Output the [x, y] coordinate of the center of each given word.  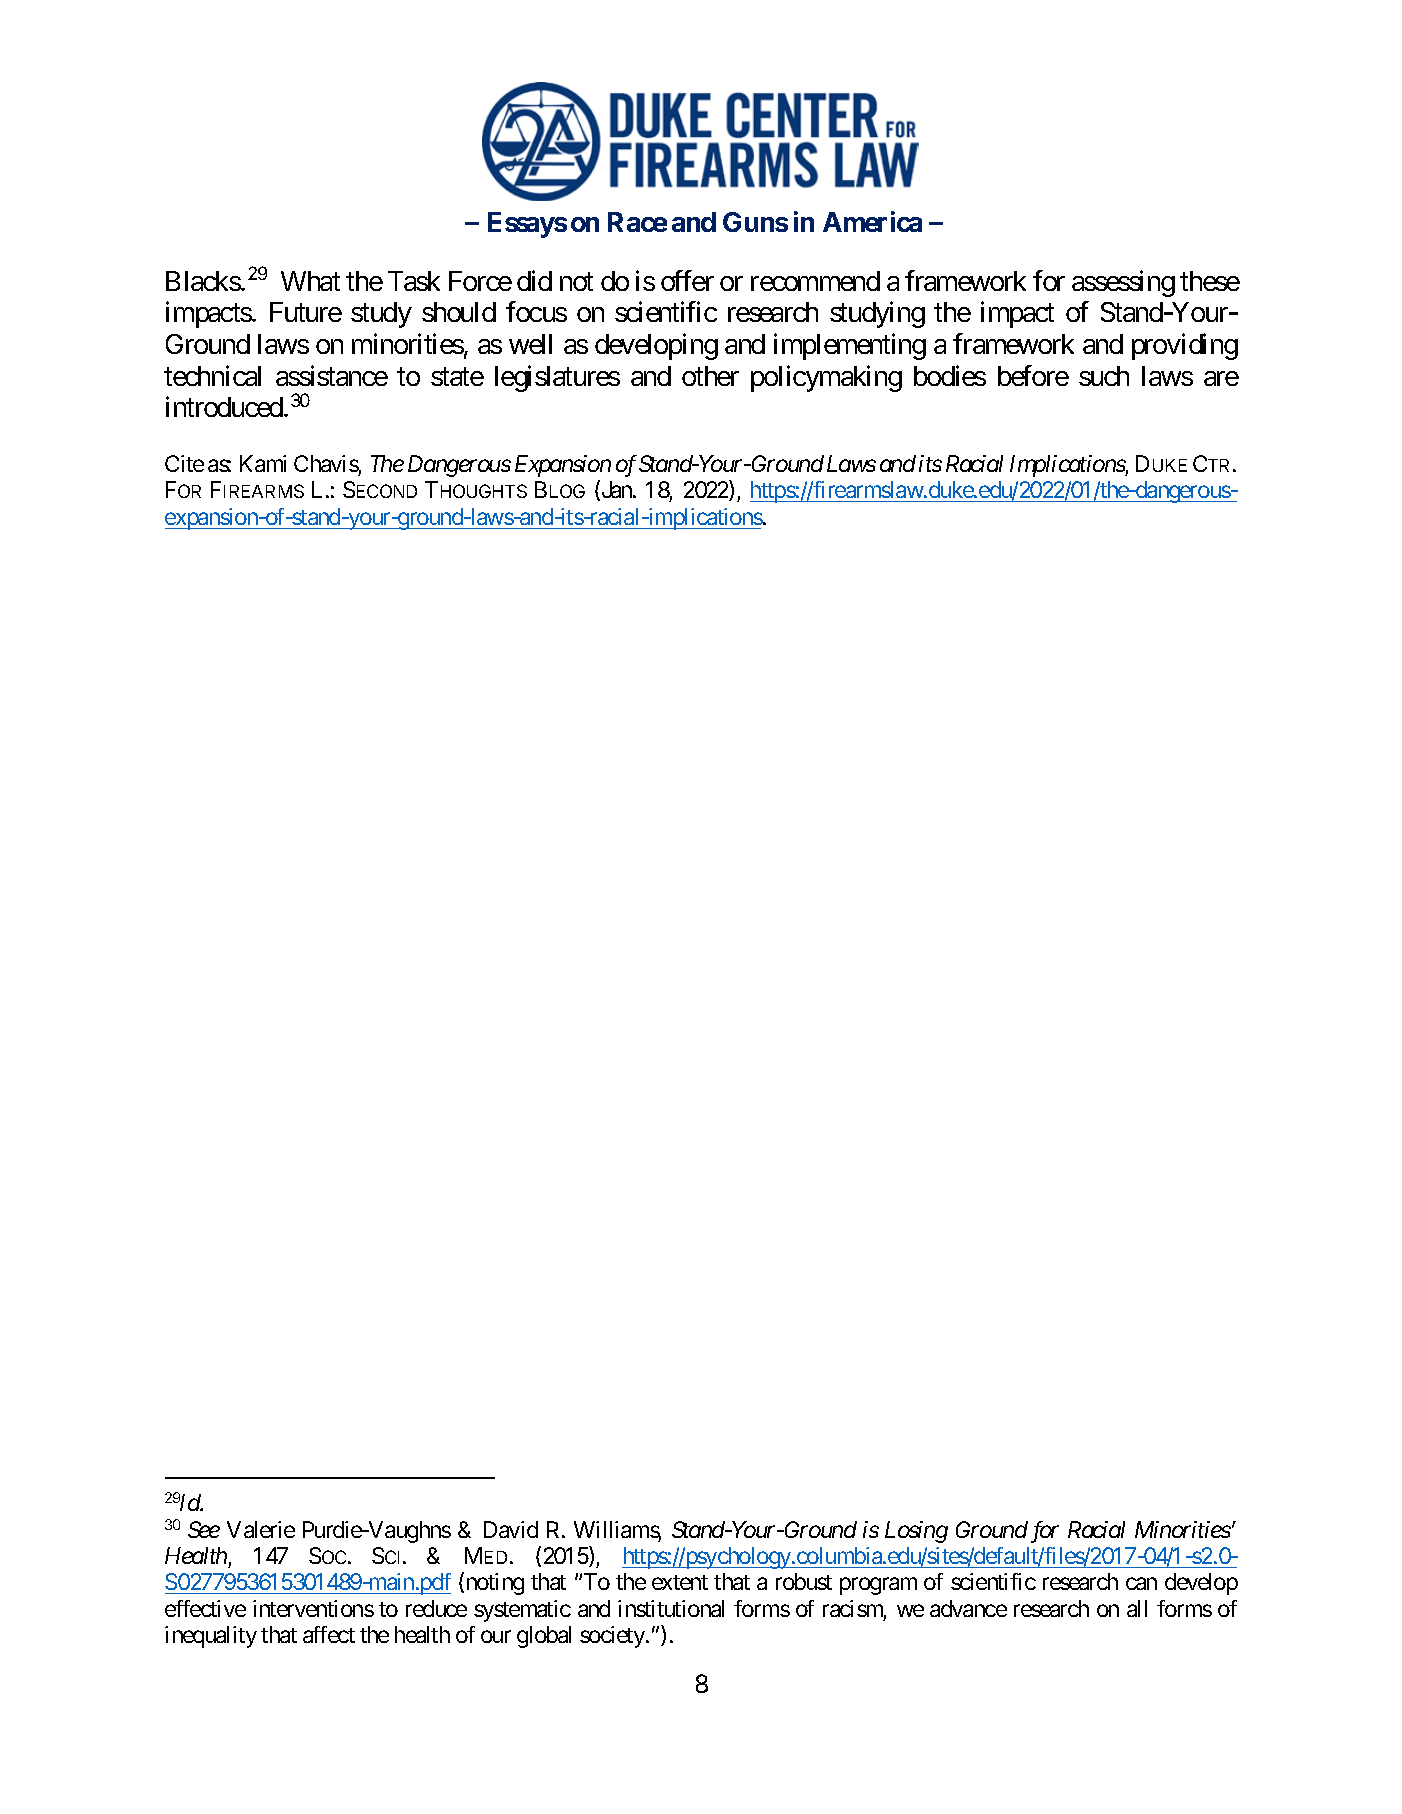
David [511, 1529]
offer [687, 280]
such [1104, 376]
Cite [184, 463]
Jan [616, 491]
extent [680, 1582]
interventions [313, 1608]
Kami [263, 463]
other [710, 376]
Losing [916, 1532]
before [1033, 375]
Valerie [261, 1529]
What [310, 281]
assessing [1123, 283]
